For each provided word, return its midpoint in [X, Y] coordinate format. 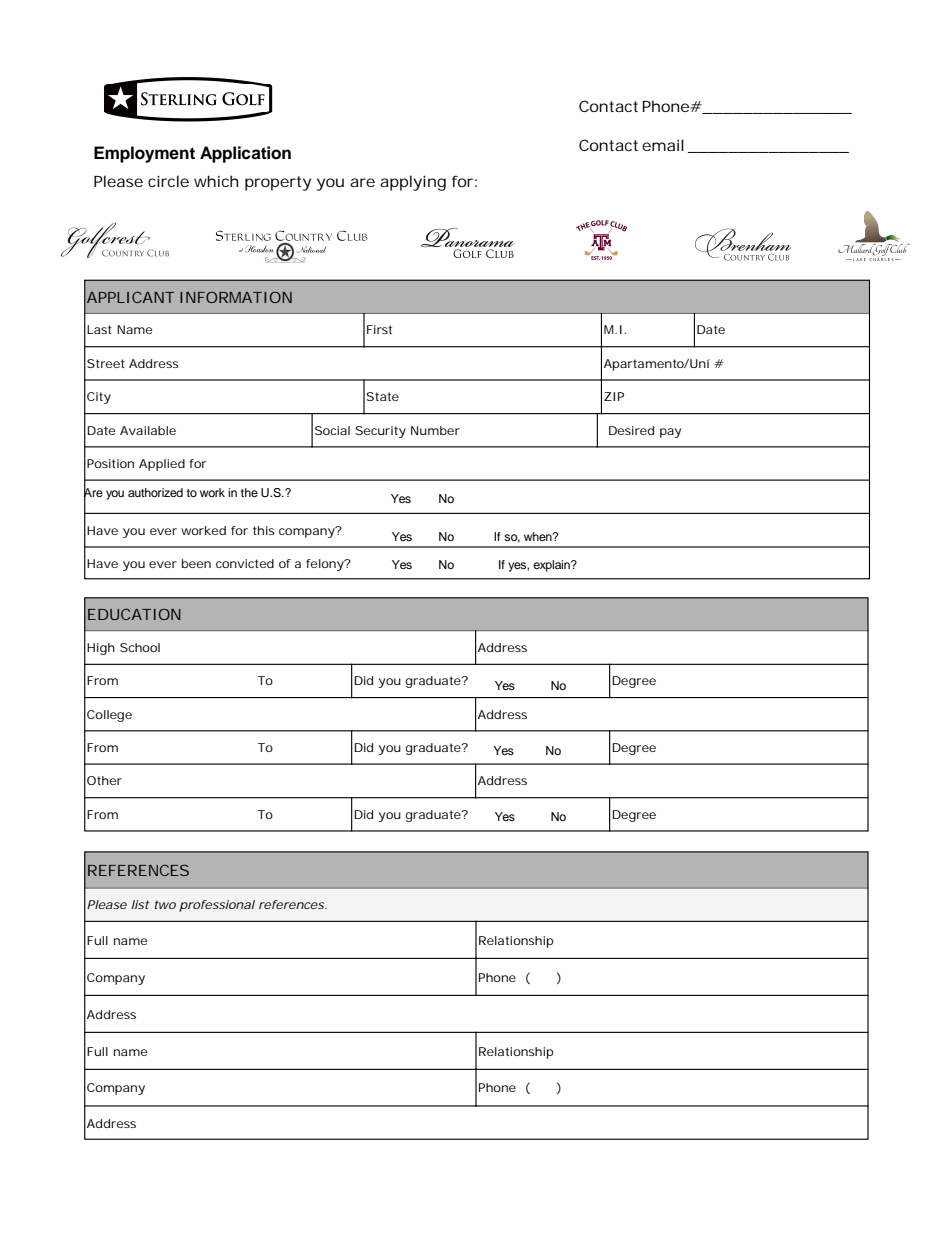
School [140, 647]
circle [168, 181]
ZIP [614, 396]
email [663, 145]
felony [326, 565]
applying [413, 183]
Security [380, 432]
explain [552, 566]
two [165, 904]
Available [148, 430]
